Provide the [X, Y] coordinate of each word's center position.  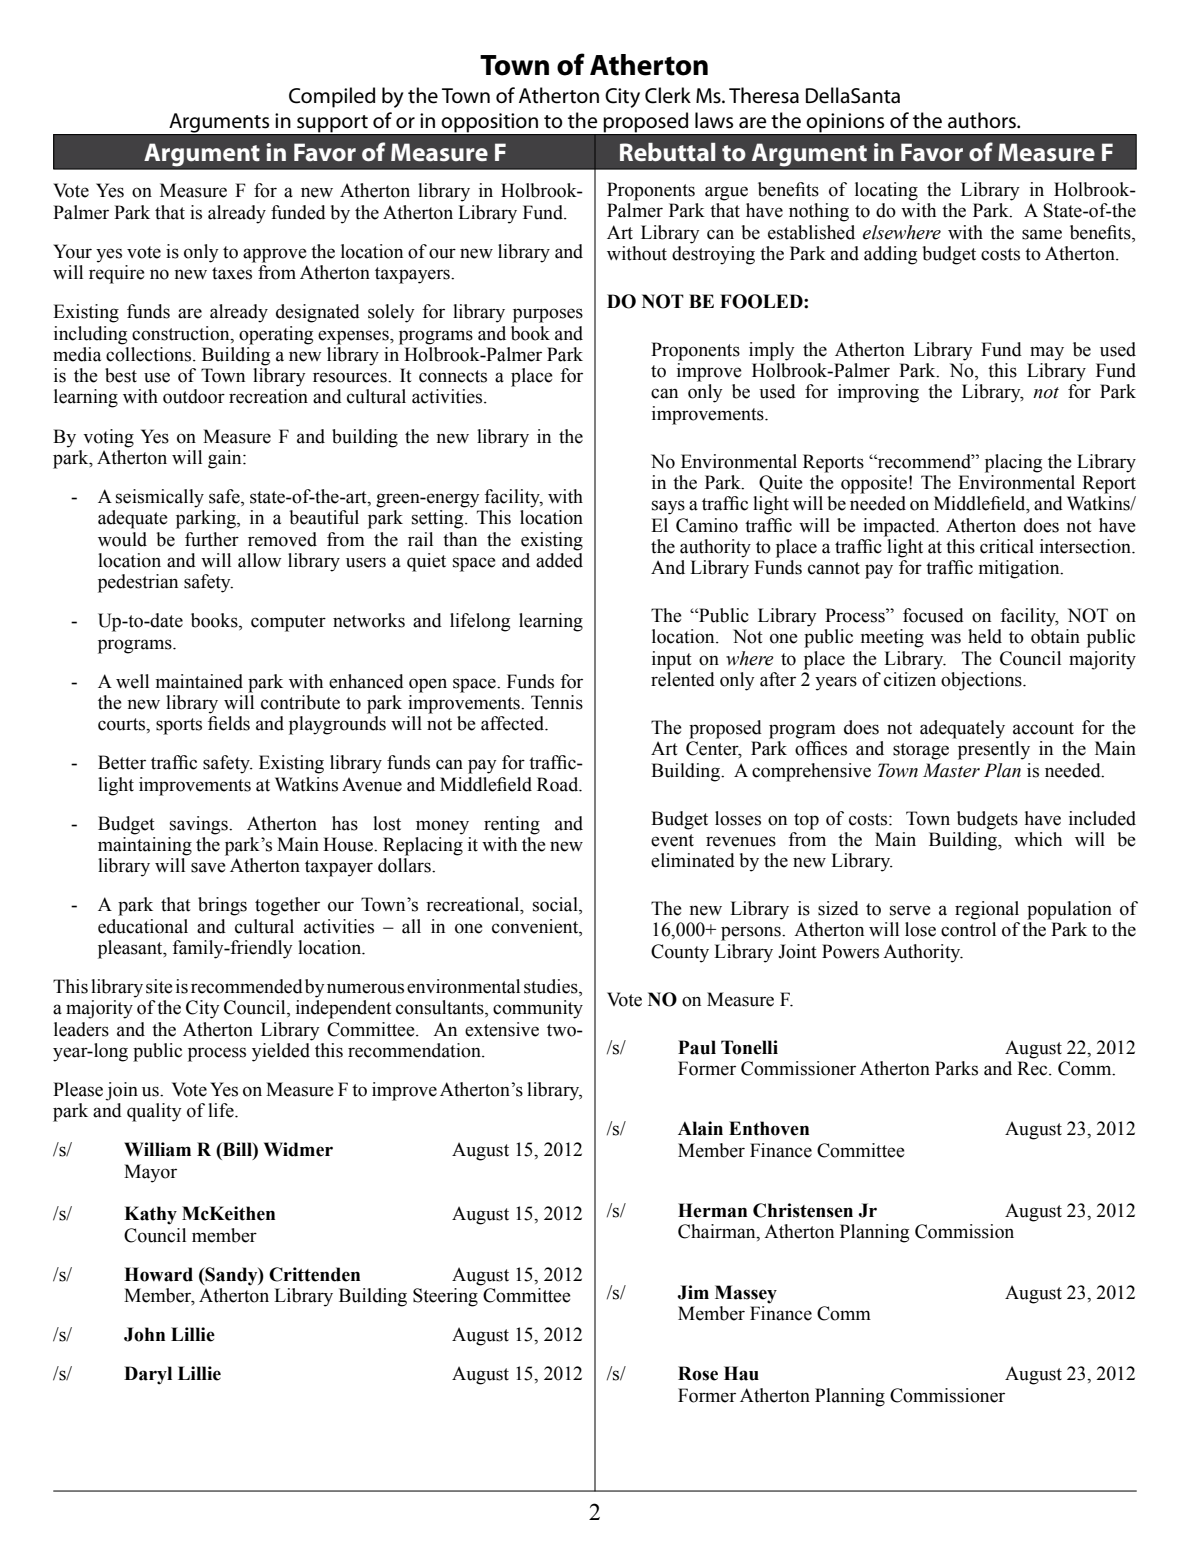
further [212, 539]
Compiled [332, 97]
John [144, 1334]
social [556, 905]
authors [983, 120]
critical [1007, 546]
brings [222, 906]
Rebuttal [667, 152]
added [559, 560]
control [968, 929]
